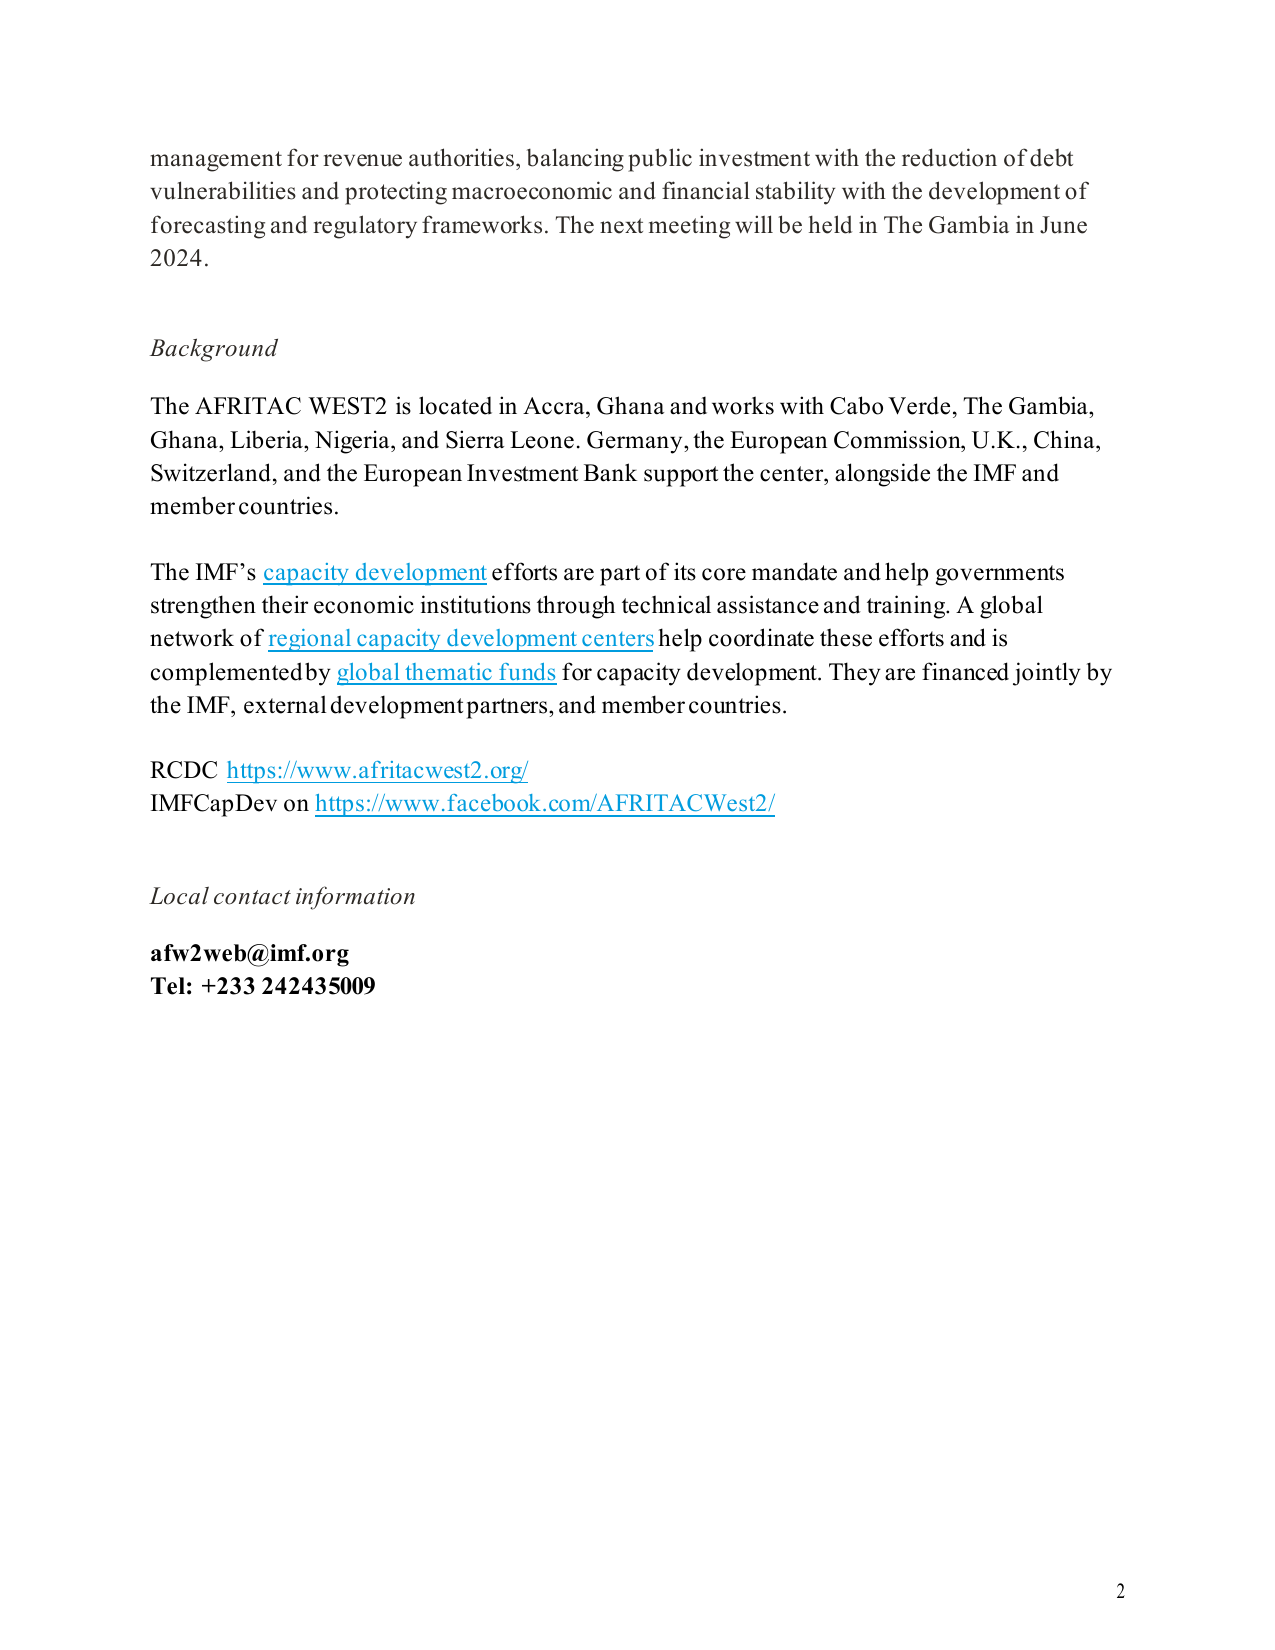  I want to click on coordinate, so click(761, 637).
